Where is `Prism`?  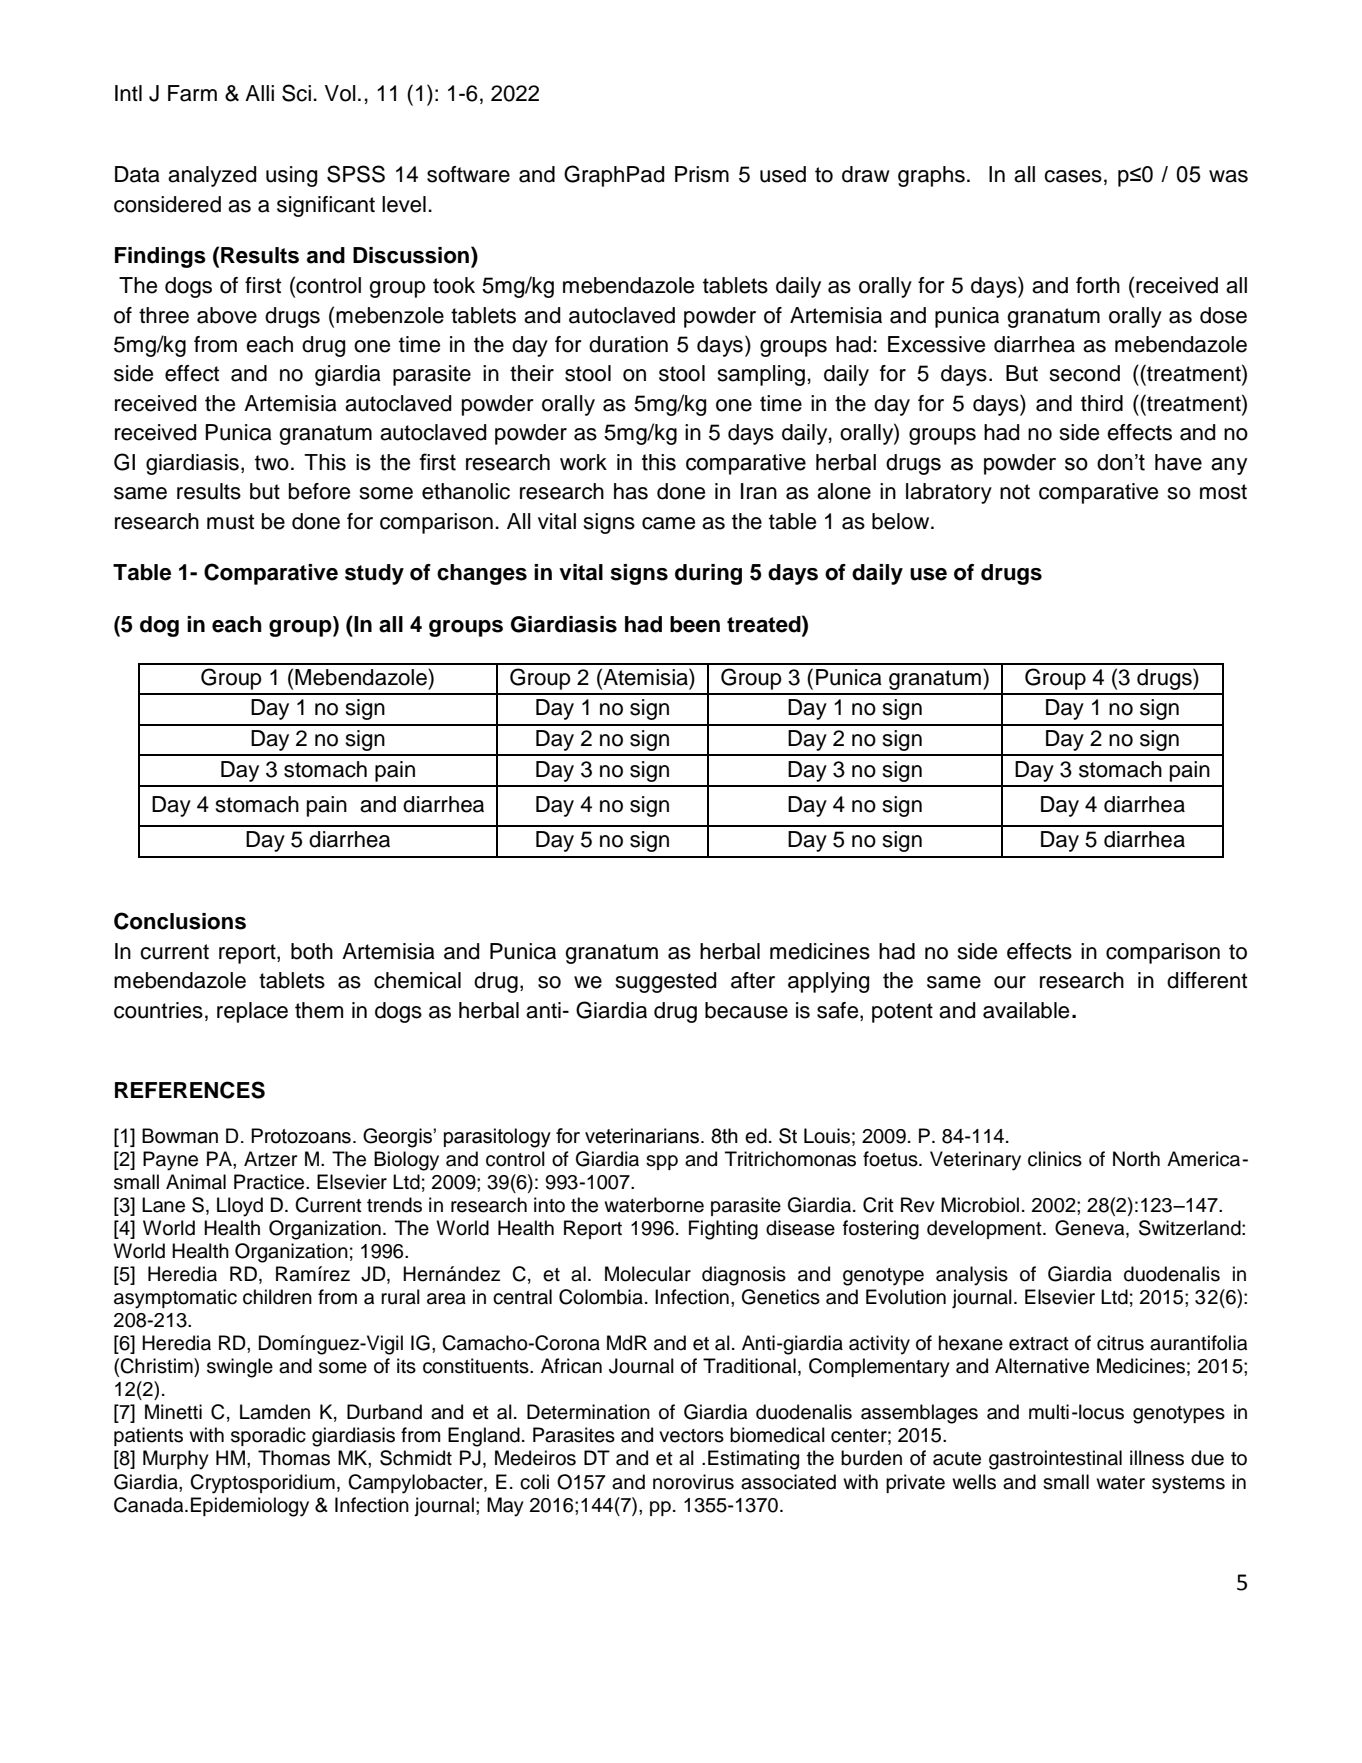
Prism is located at coordinates (702, 174).
